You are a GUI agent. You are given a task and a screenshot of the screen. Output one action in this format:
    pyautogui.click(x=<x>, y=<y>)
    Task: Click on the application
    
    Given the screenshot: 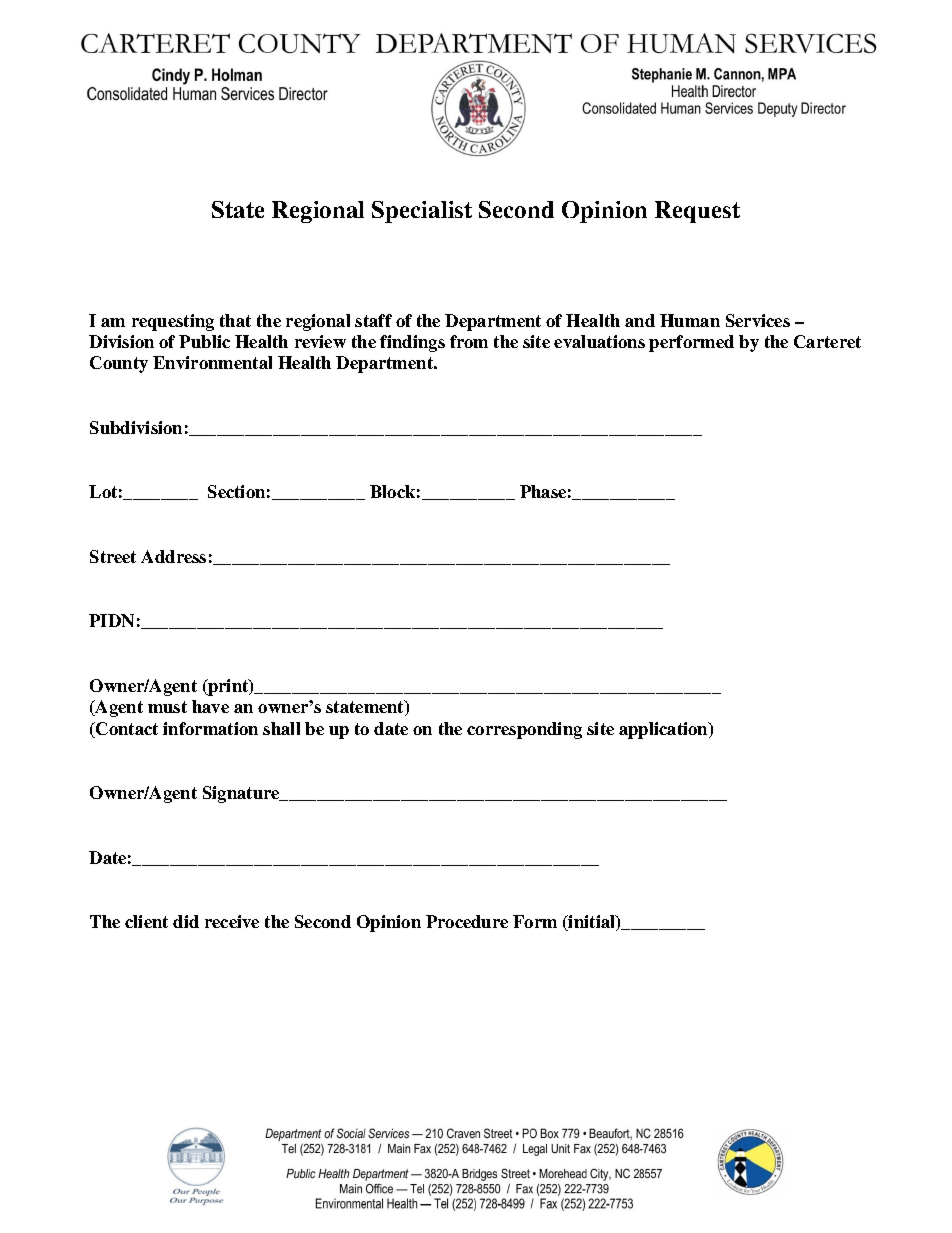 What is the action you would take?
    pyautogui.click(x=664, y=730)
